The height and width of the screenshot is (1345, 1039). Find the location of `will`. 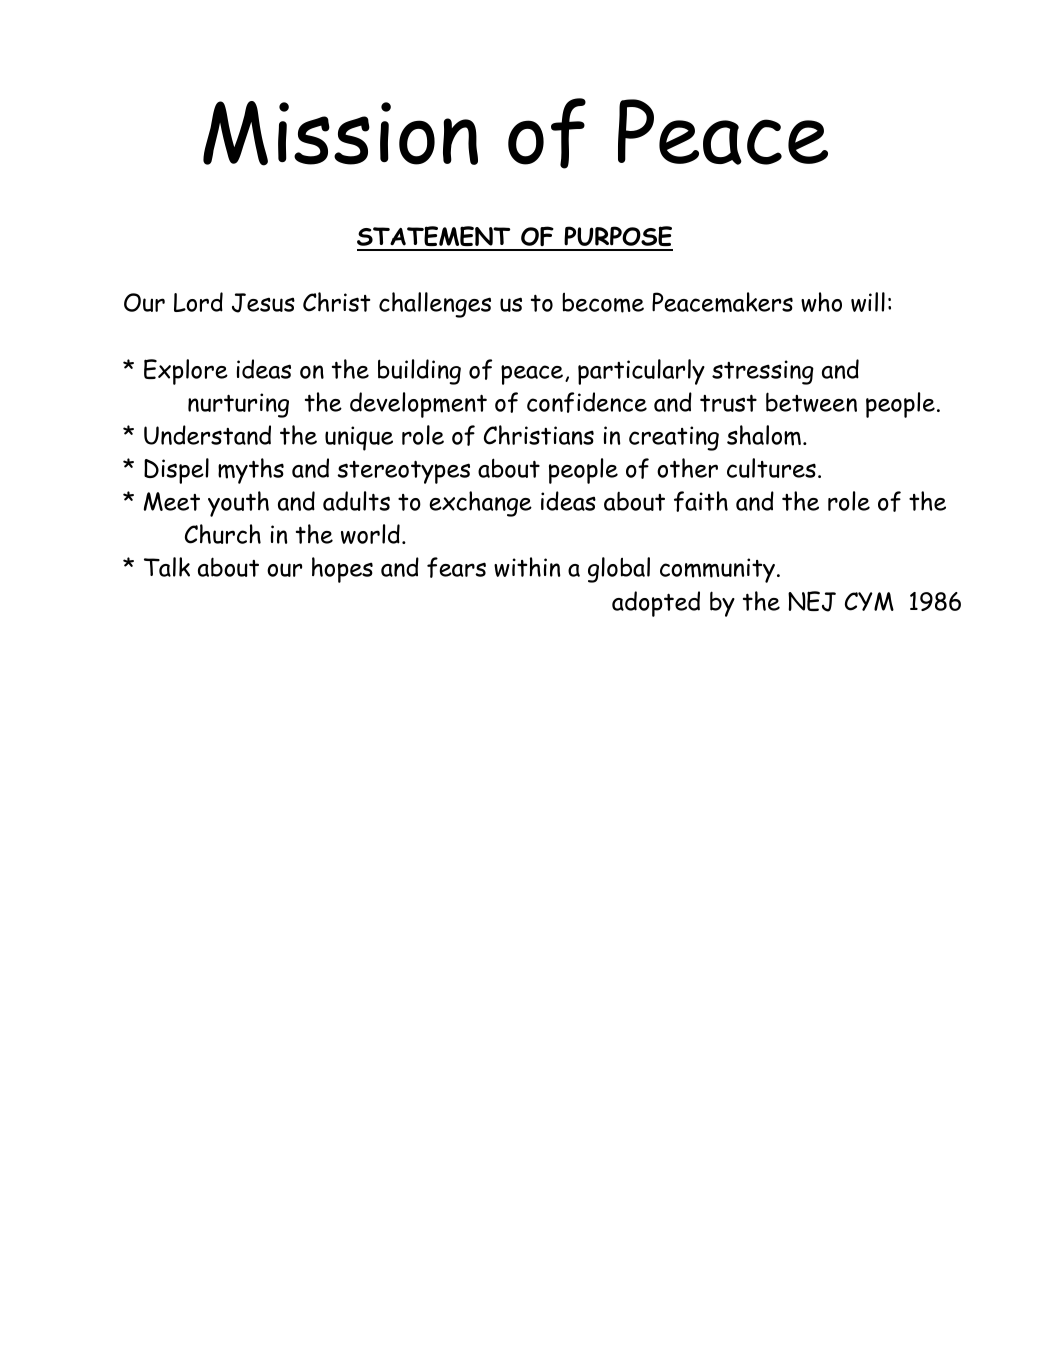

will is located at coordinates (868, 302).
